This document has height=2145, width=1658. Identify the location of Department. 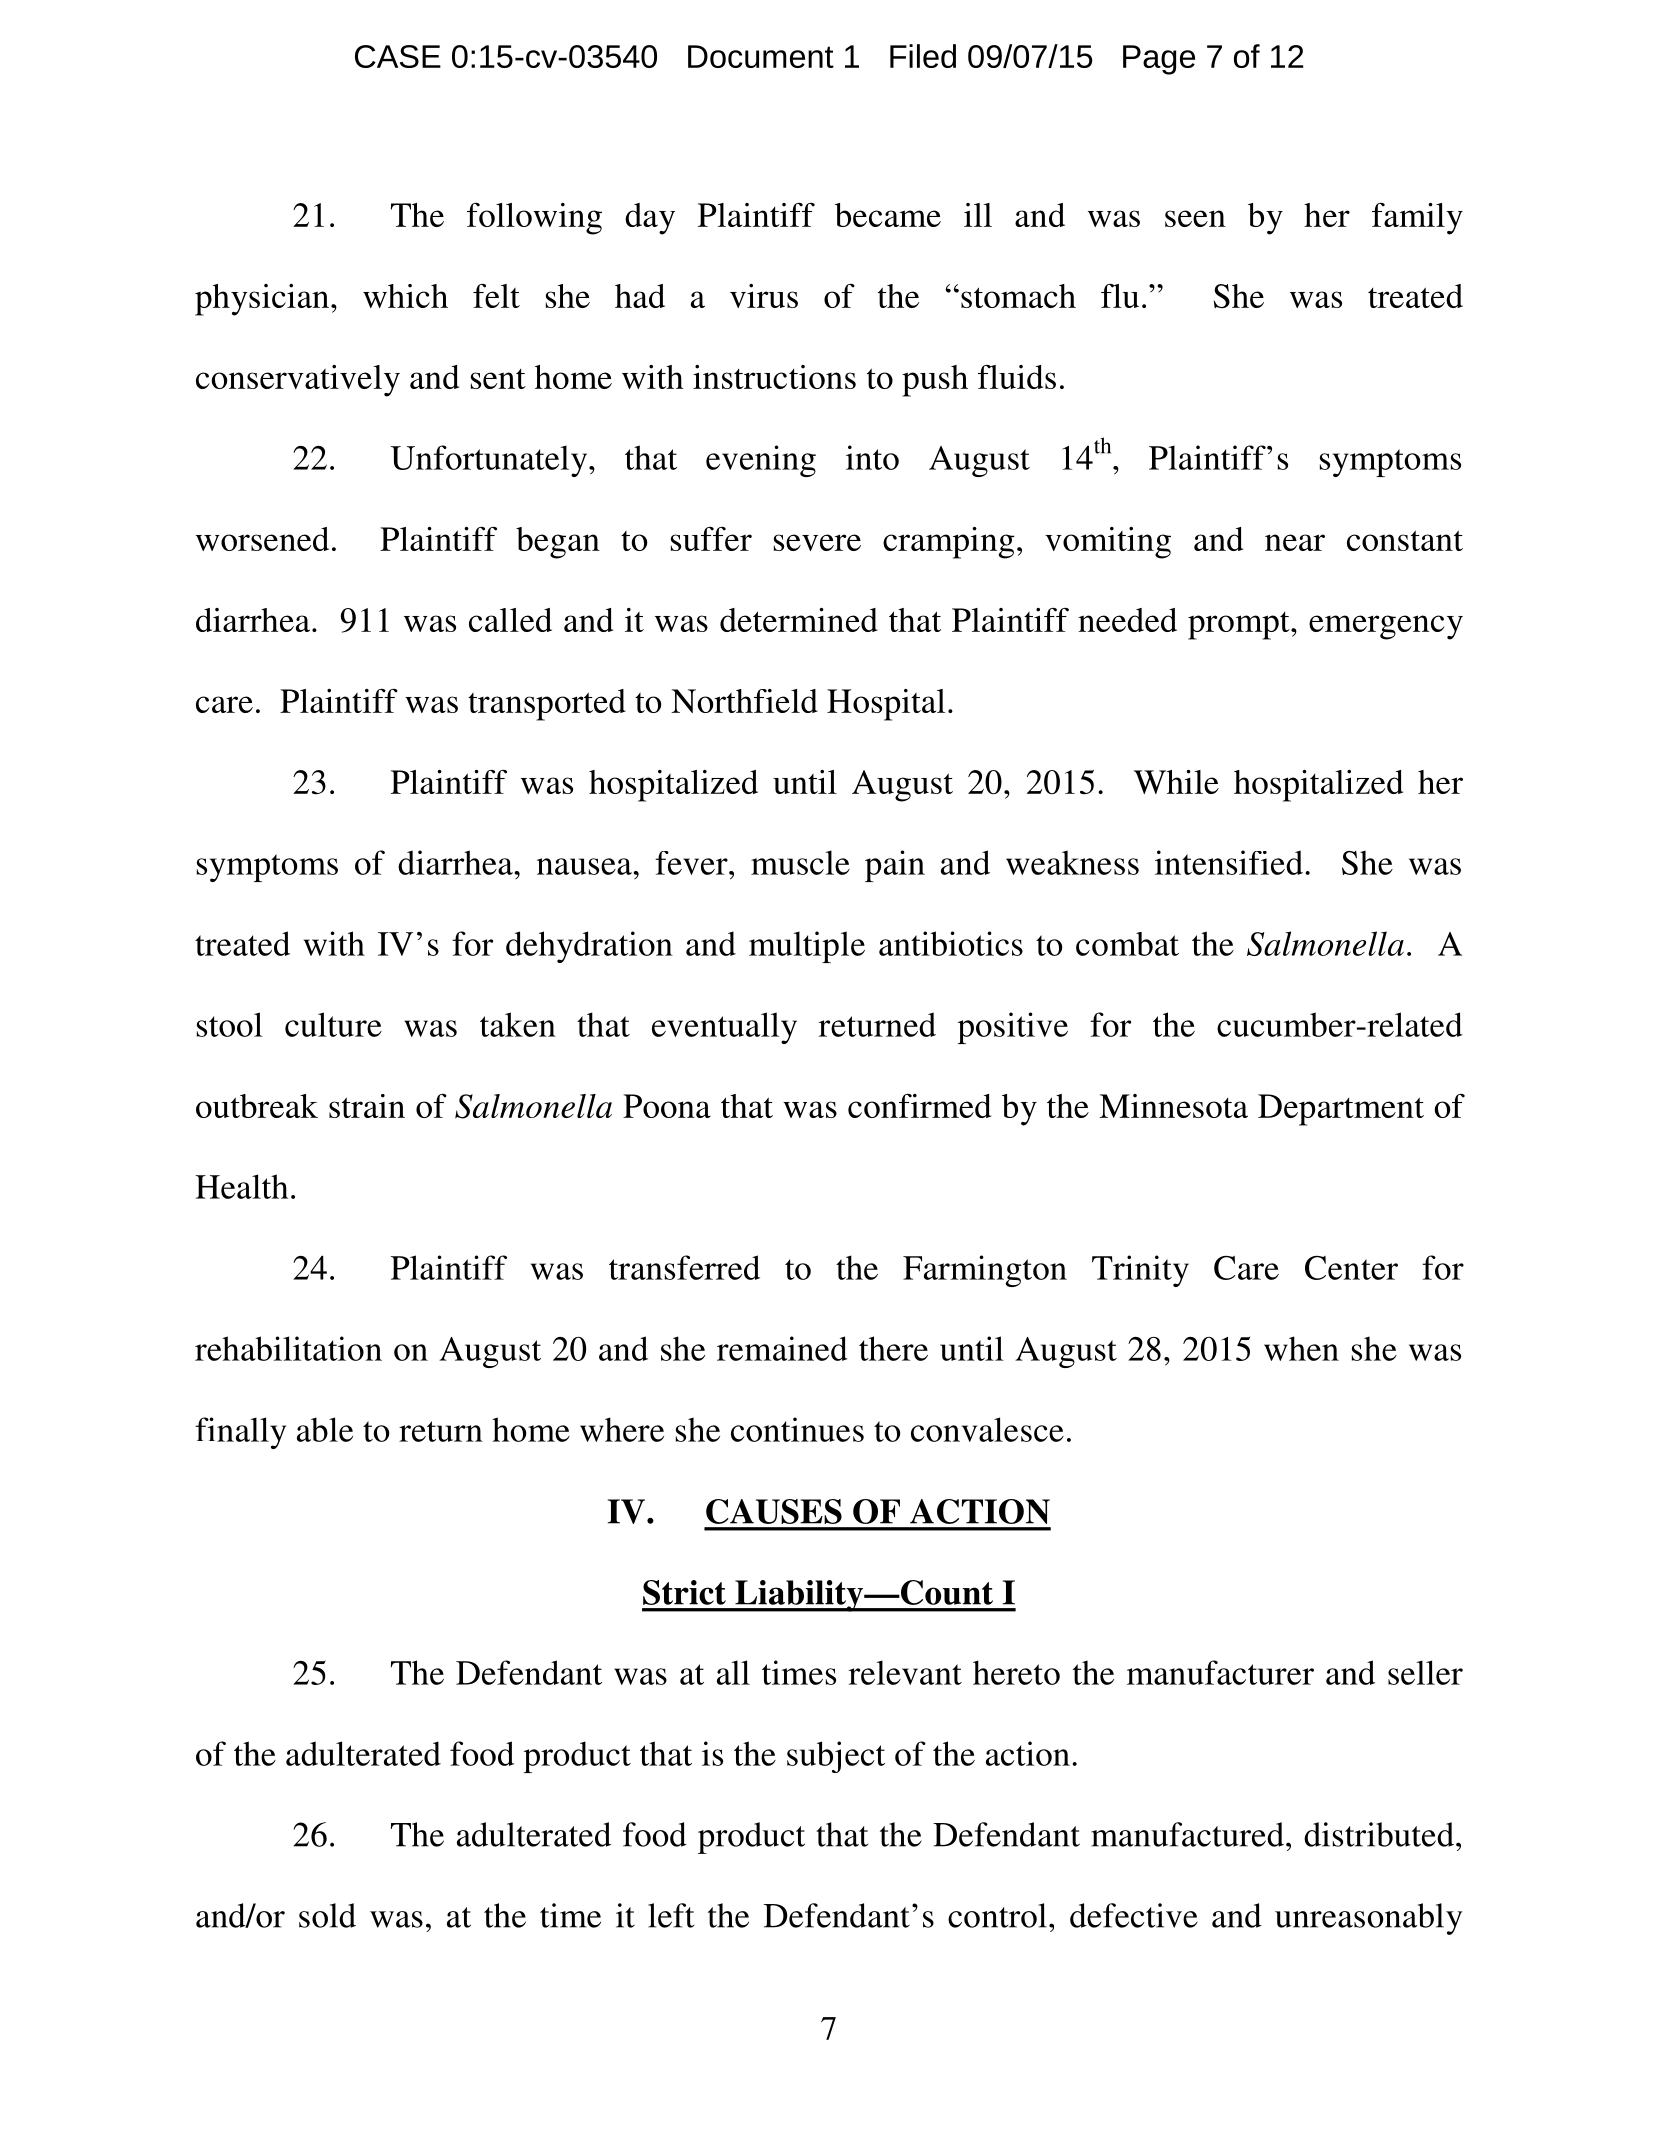
(1341, 1110).
